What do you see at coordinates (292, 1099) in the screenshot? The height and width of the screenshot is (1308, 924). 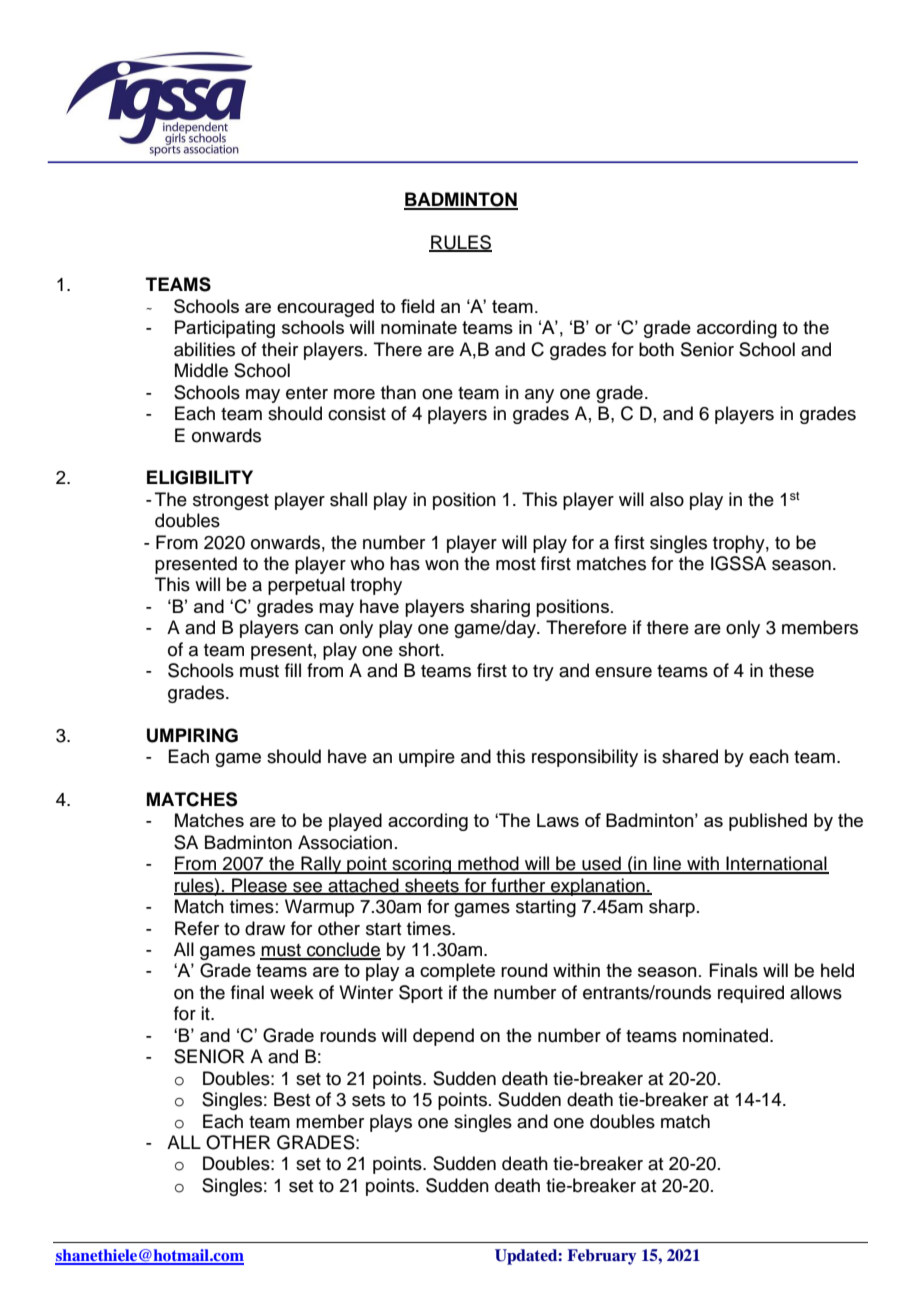 I see `Best` at bounding box center [292, 1099].
